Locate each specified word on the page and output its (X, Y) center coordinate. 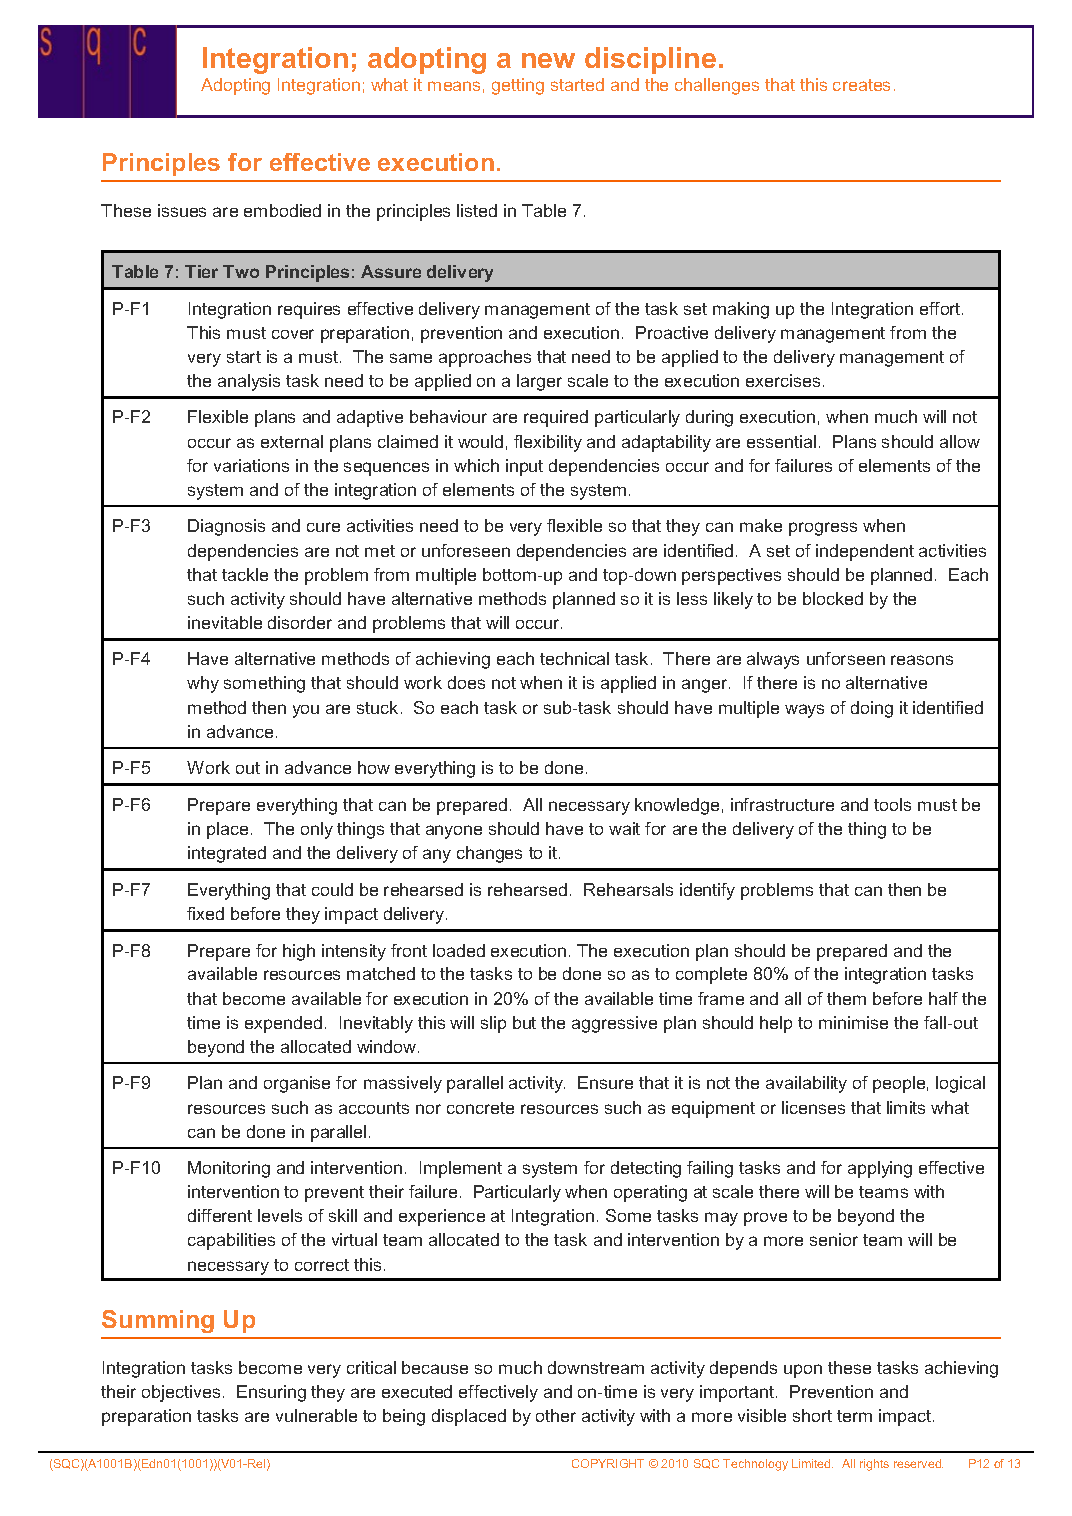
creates (861, 85)
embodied (282, 210)
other (556, 1415)
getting (518, 86)
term (854, 1416)
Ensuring (271, 1393)
